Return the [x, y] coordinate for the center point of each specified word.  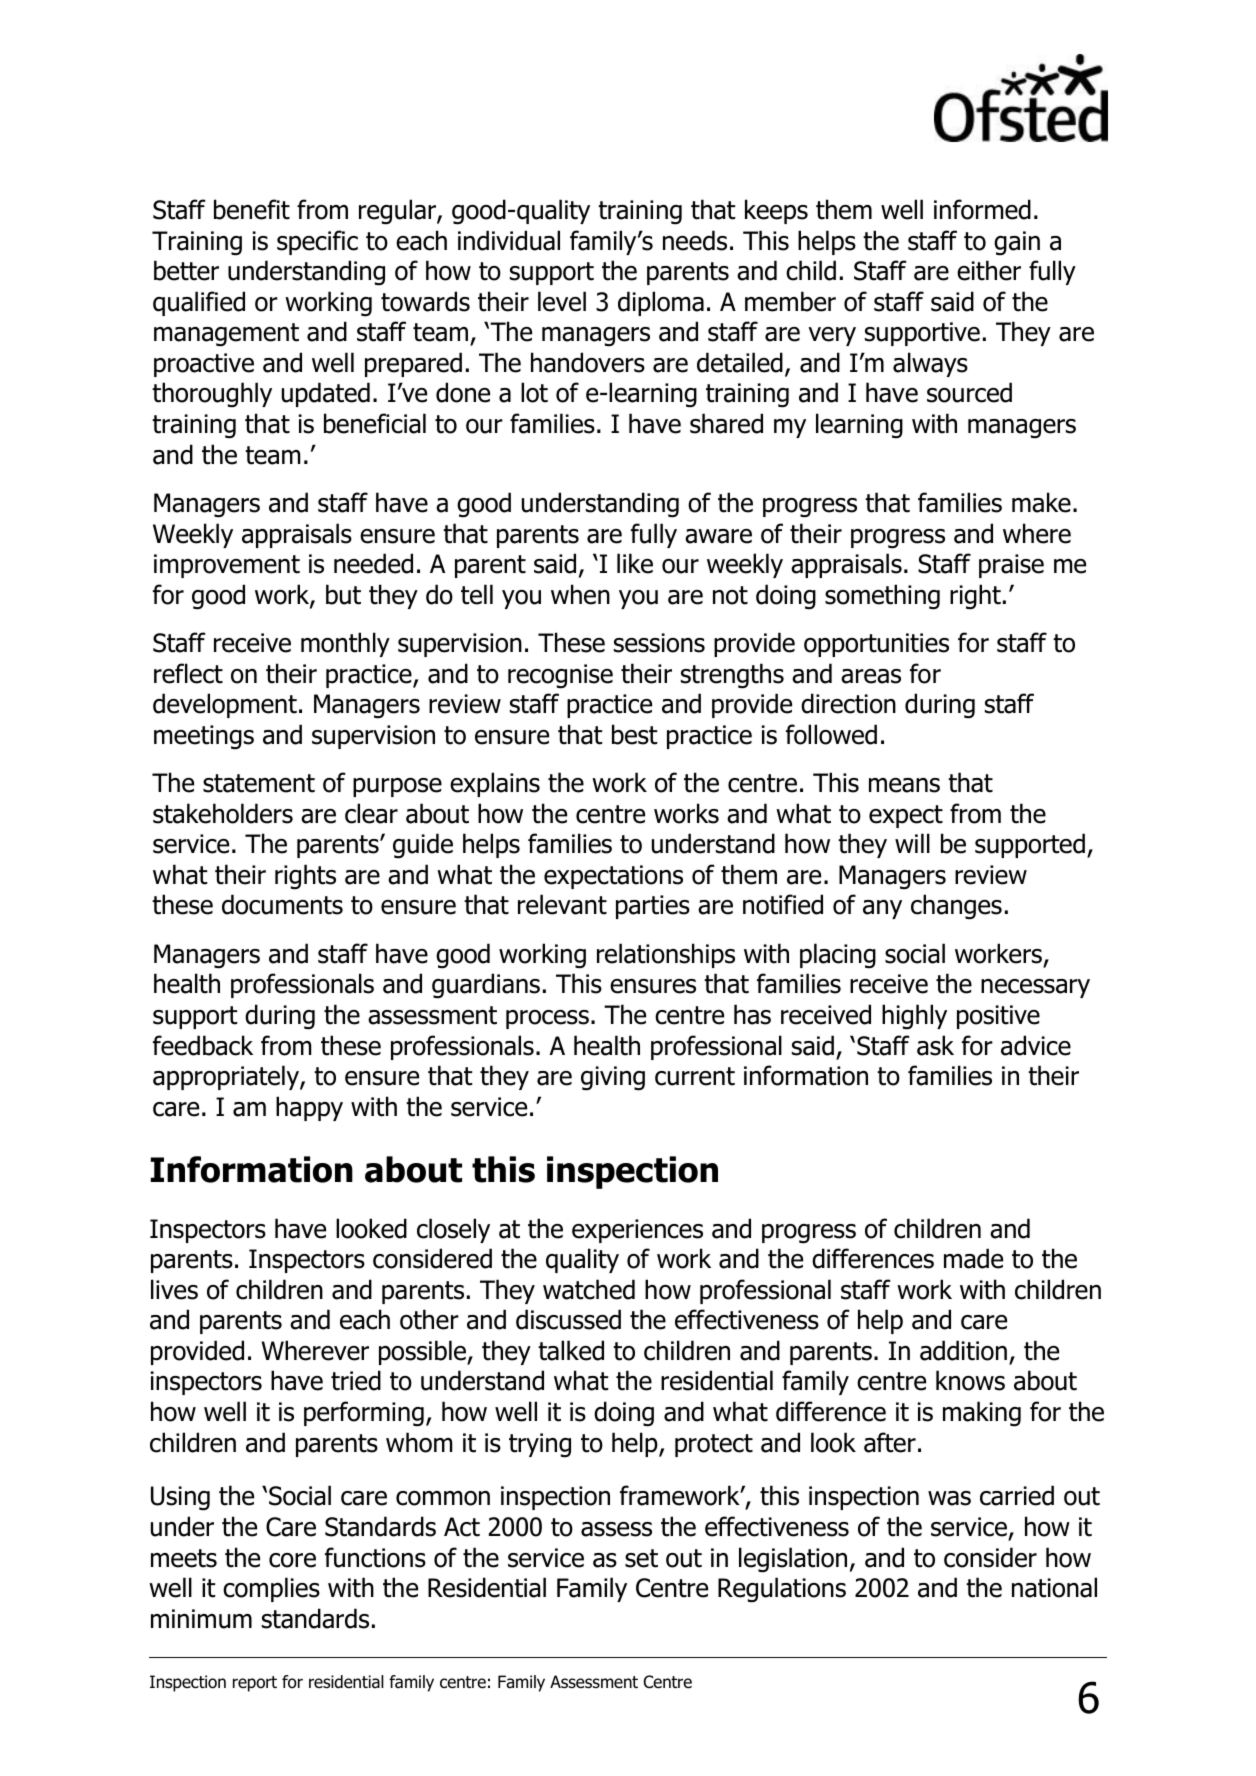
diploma [661, 303]
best [634, 734]
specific [317, 242]
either [989, 270]
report [255, 1684]
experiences [637, 1231]
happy [309, 1108]
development [225, 705]
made [973, 1258]
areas [871, 676]
